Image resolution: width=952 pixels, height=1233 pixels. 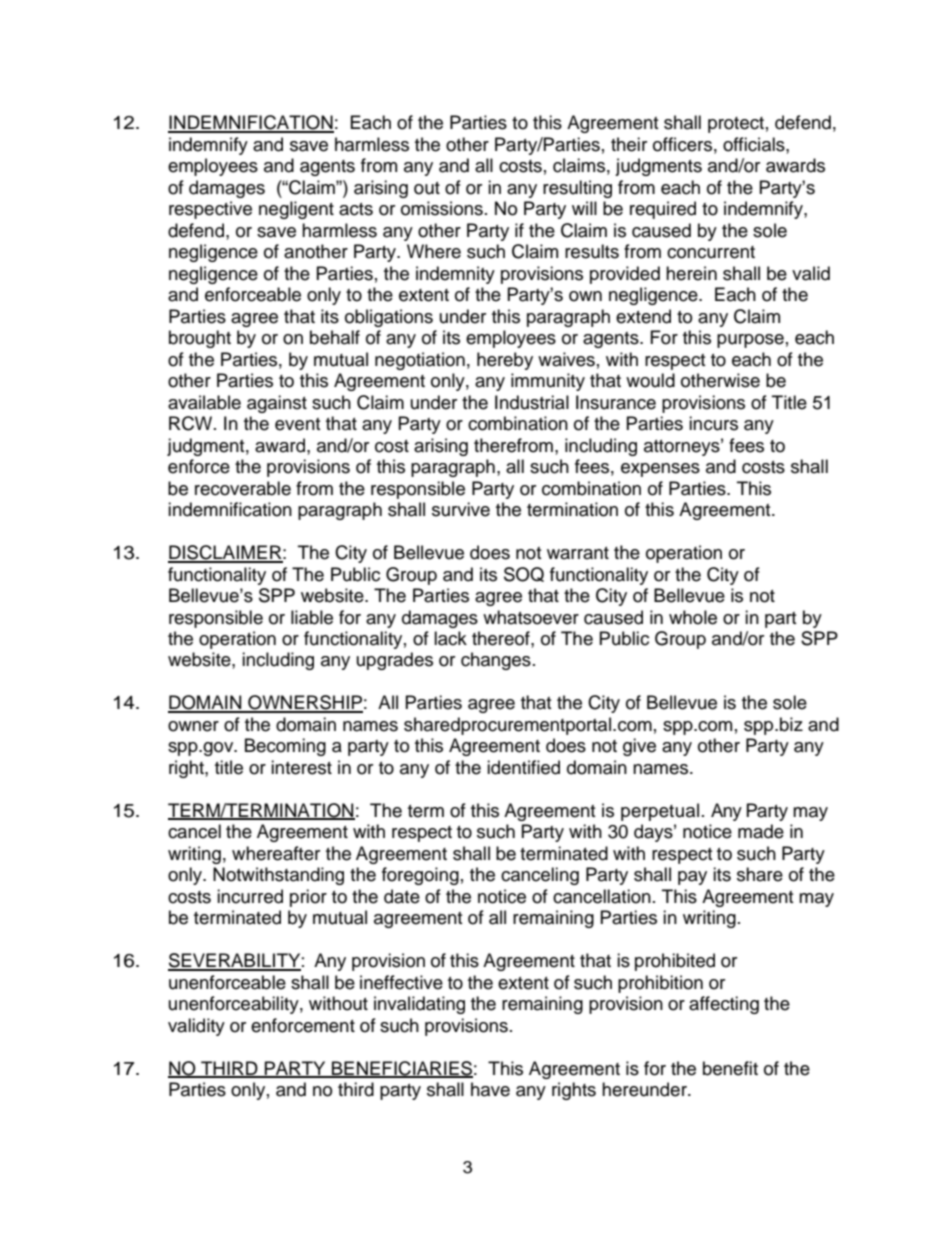 I want to click on lack, so click(x=450, y=638).
